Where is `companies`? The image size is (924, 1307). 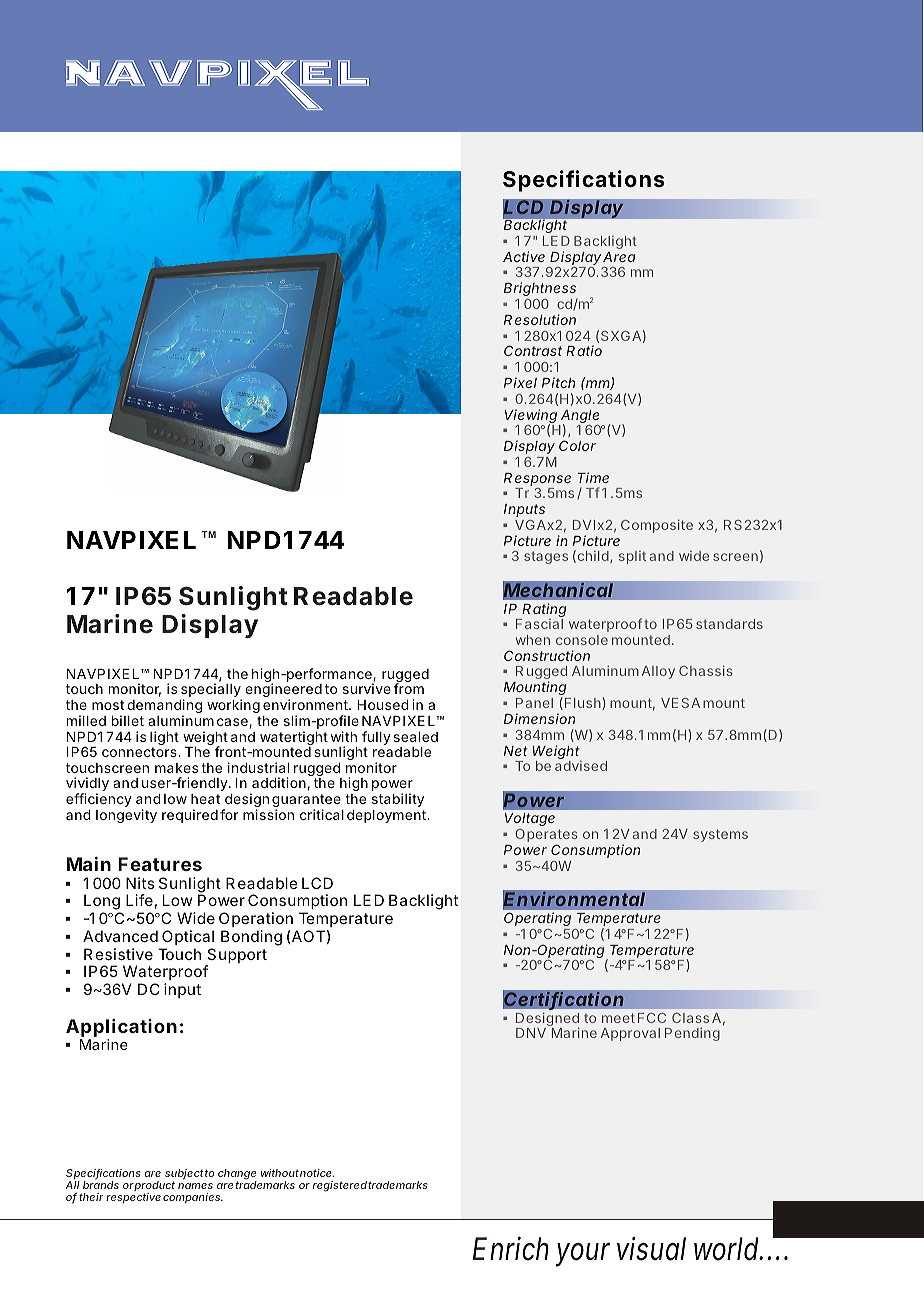 companies is located at coordinates (193, 1198).
